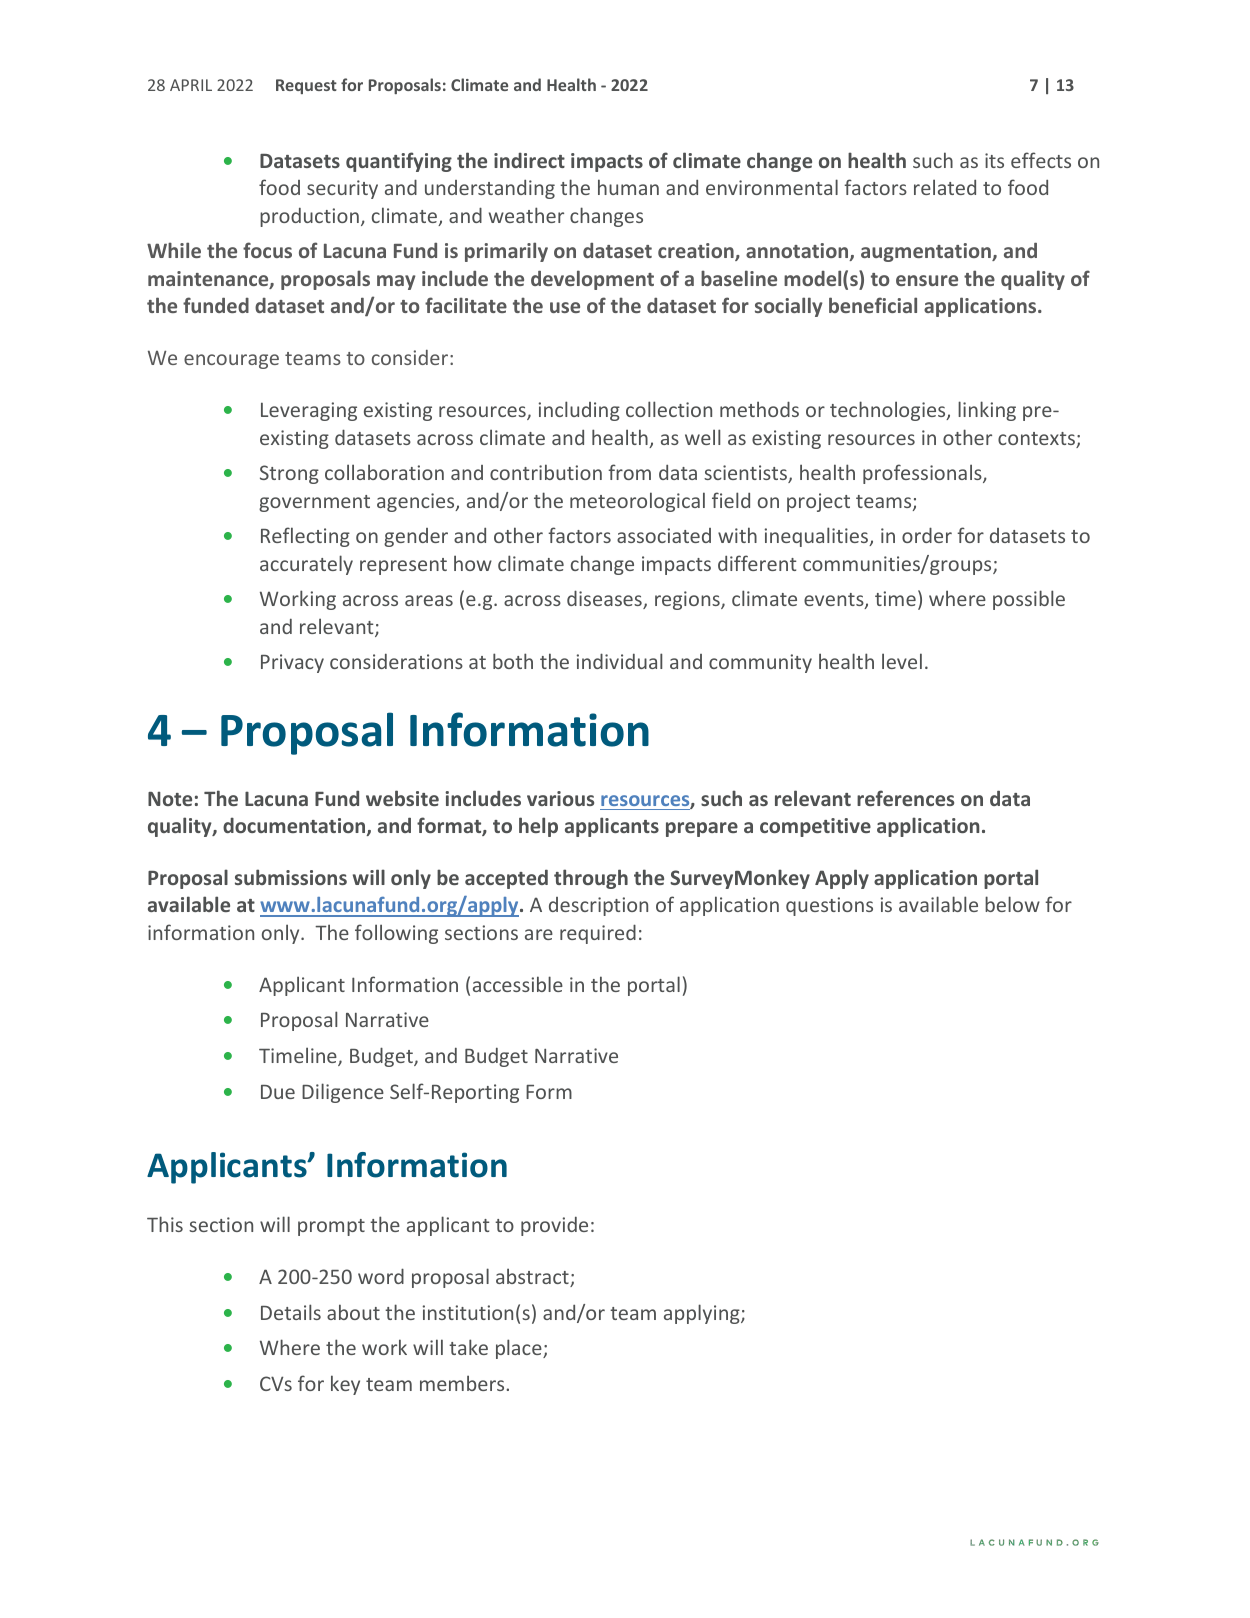 This image has width=1250, height=1618. I want to click on Details, so click(291, 1312).
